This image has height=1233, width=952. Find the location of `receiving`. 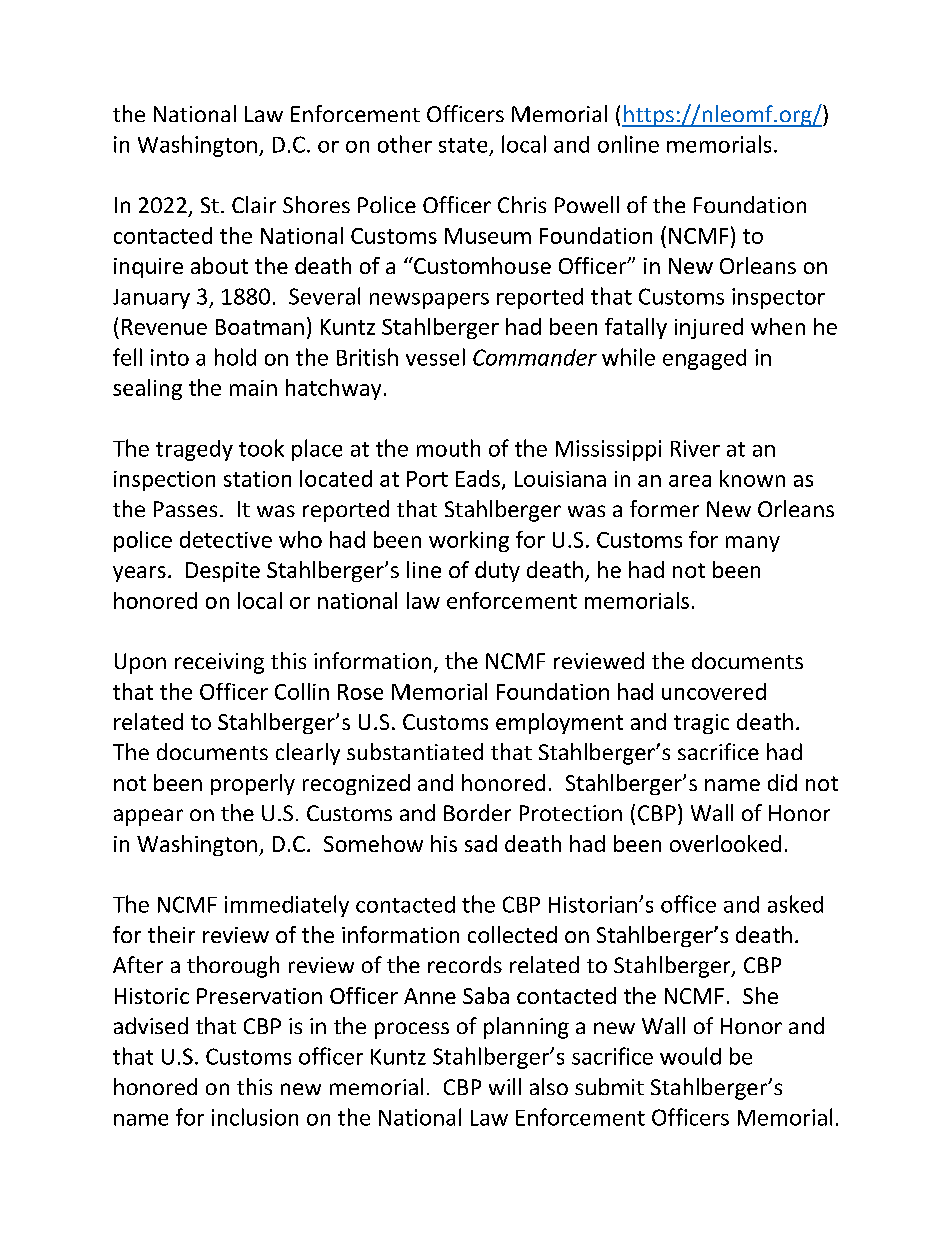

receiving is located at coordinates (219, 663).
